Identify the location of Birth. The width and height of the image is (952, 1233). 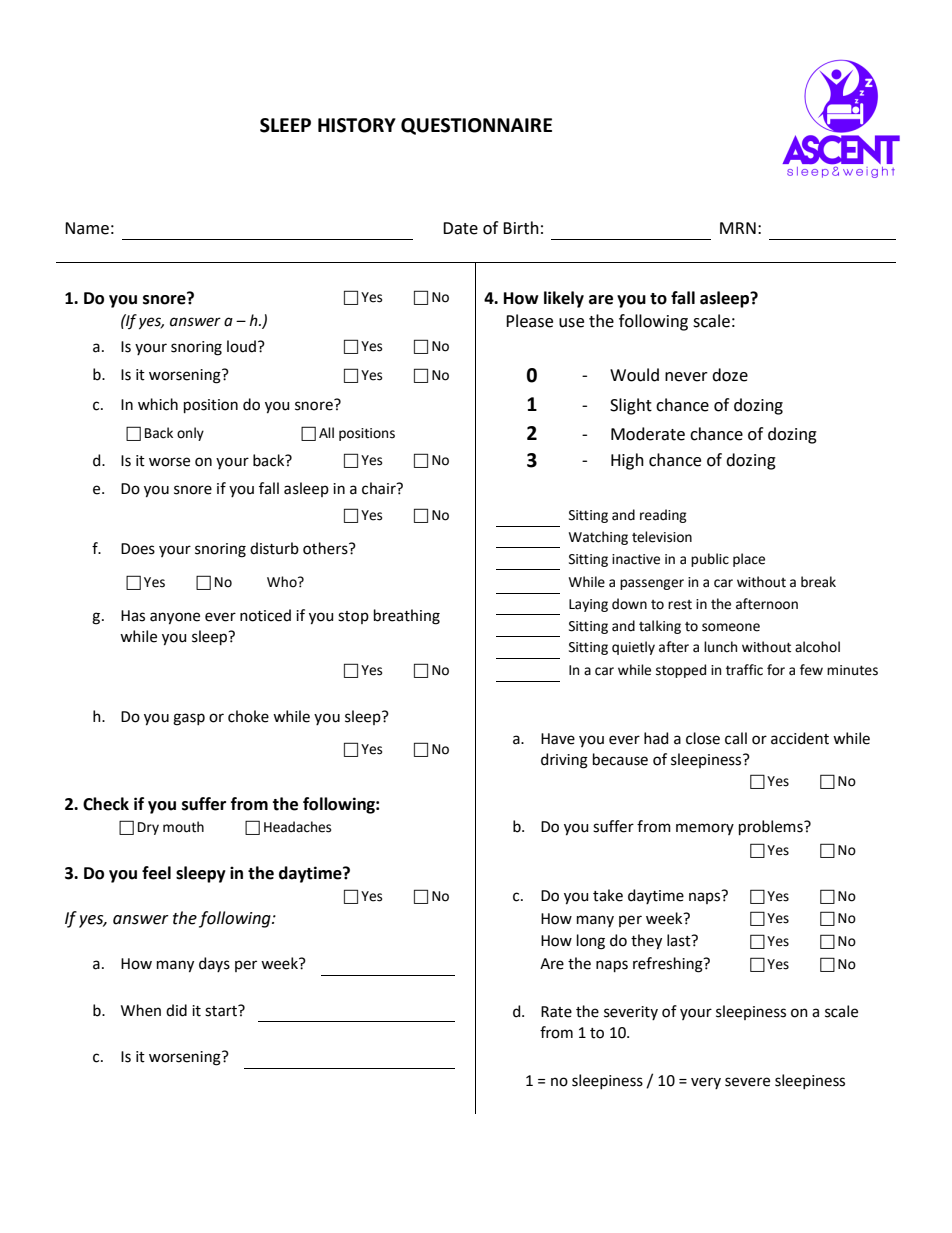
(521, 228).
